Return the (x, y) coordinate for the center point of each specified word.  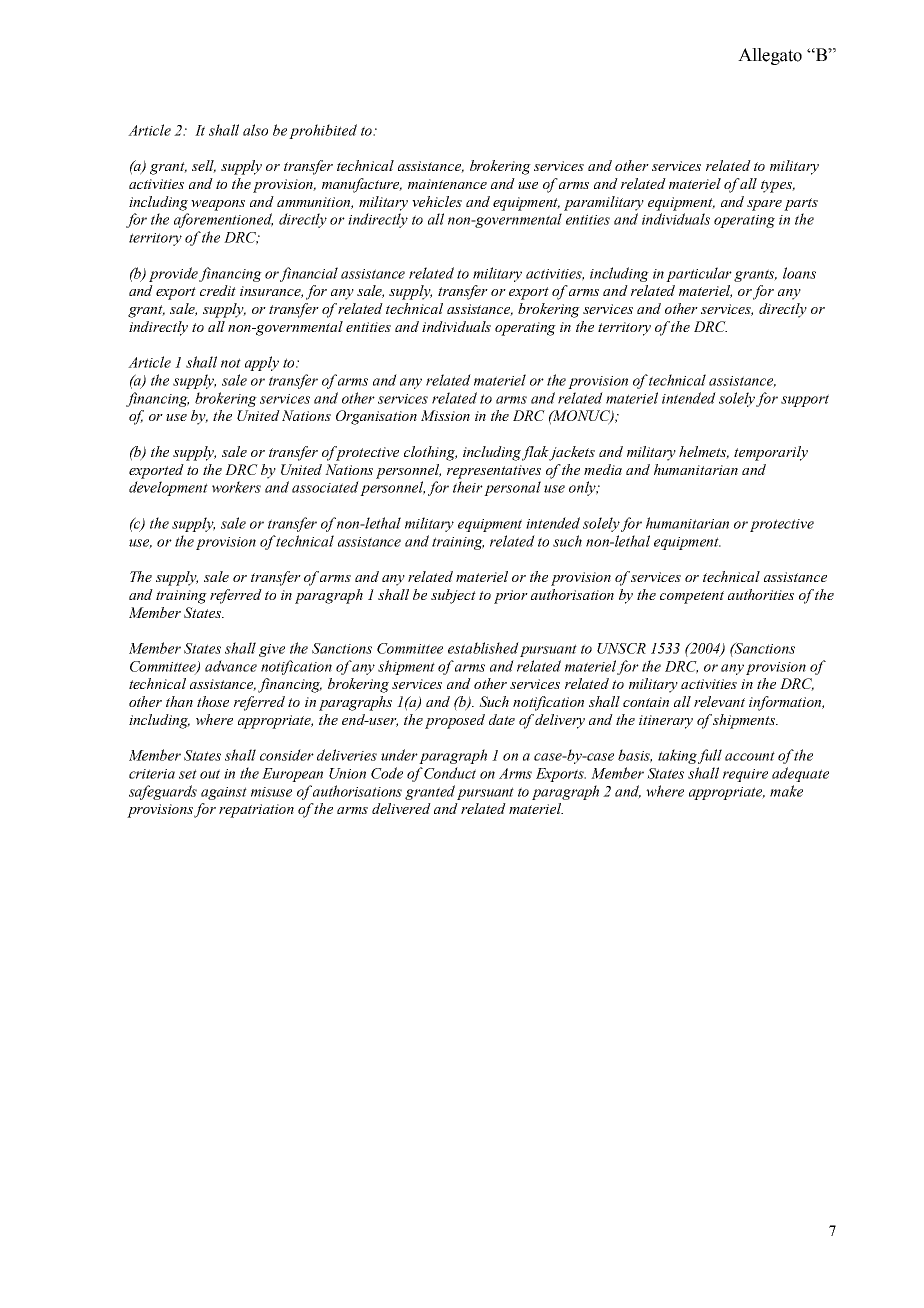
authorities (761, 594)
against (224, 793)
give (272, 650)
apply (262, 363)
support (805, 400)
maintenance (447, 184)
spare (764, 205)
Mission (445, 415)
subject (453, 596)
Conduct (450, 773)
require (745, 775)
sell (204, 166)
